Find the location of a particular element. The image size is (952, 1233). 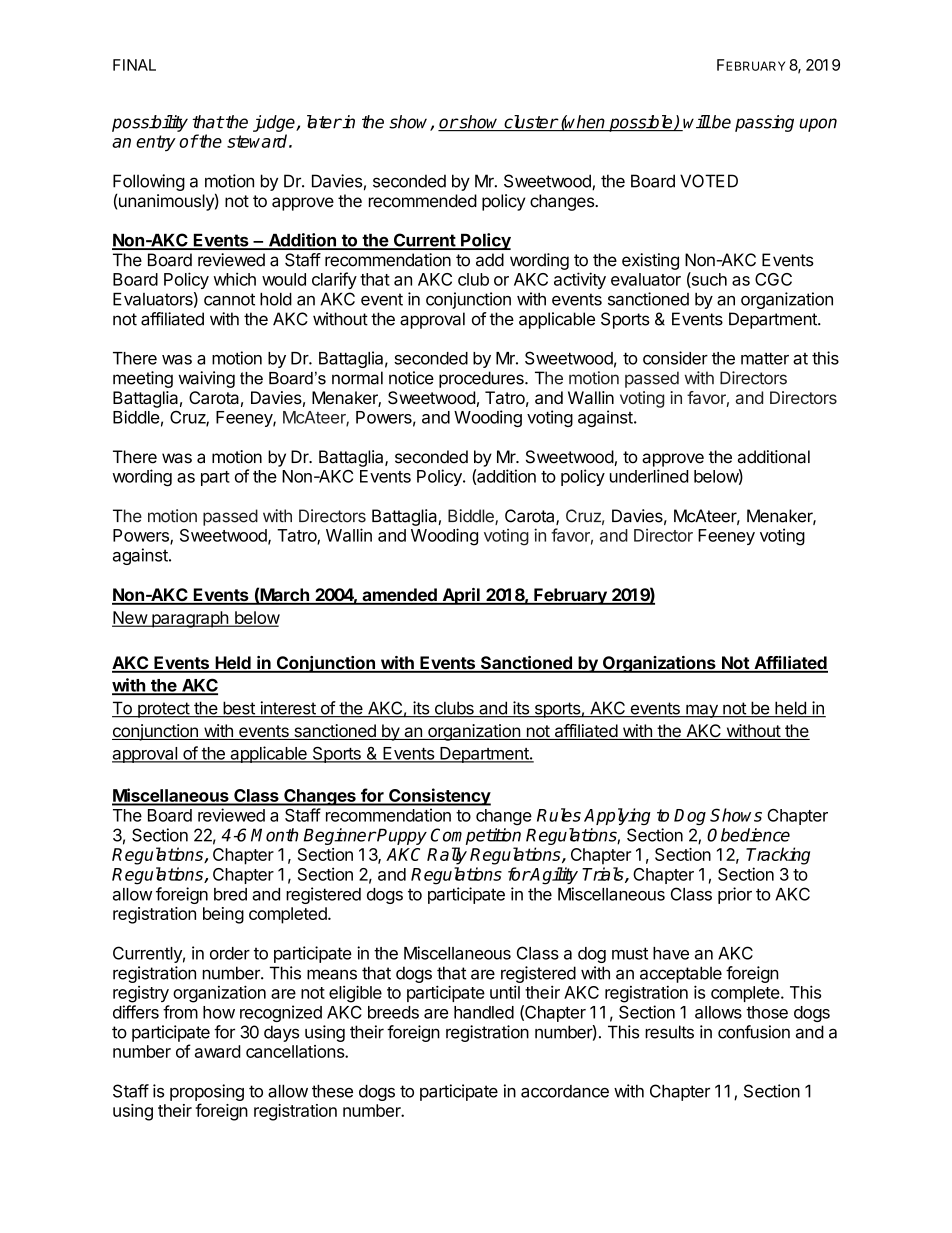

CGC is located at coordinates (773, 279).
